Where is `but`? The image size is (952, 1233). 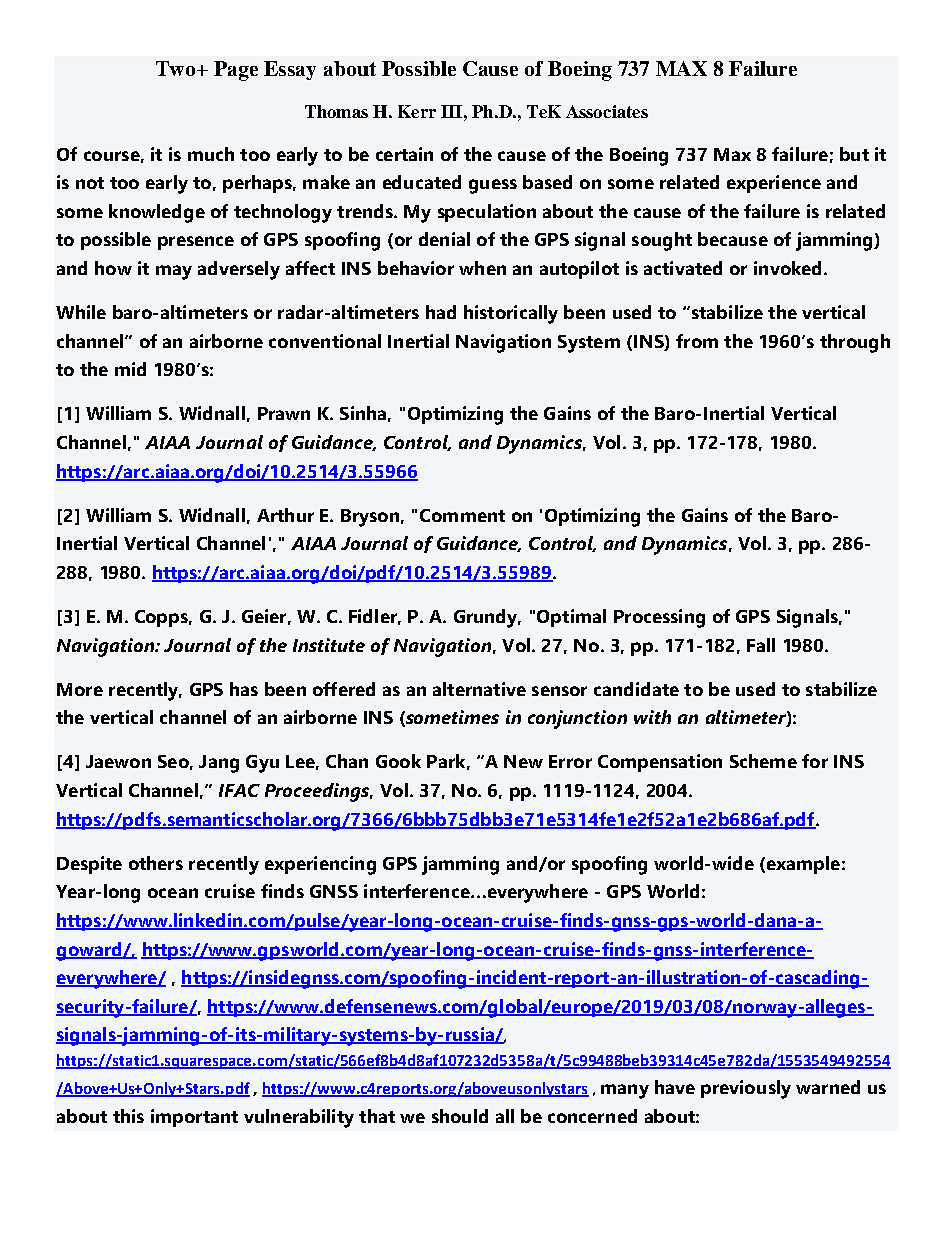 but is located at coordinates (854, 154).
